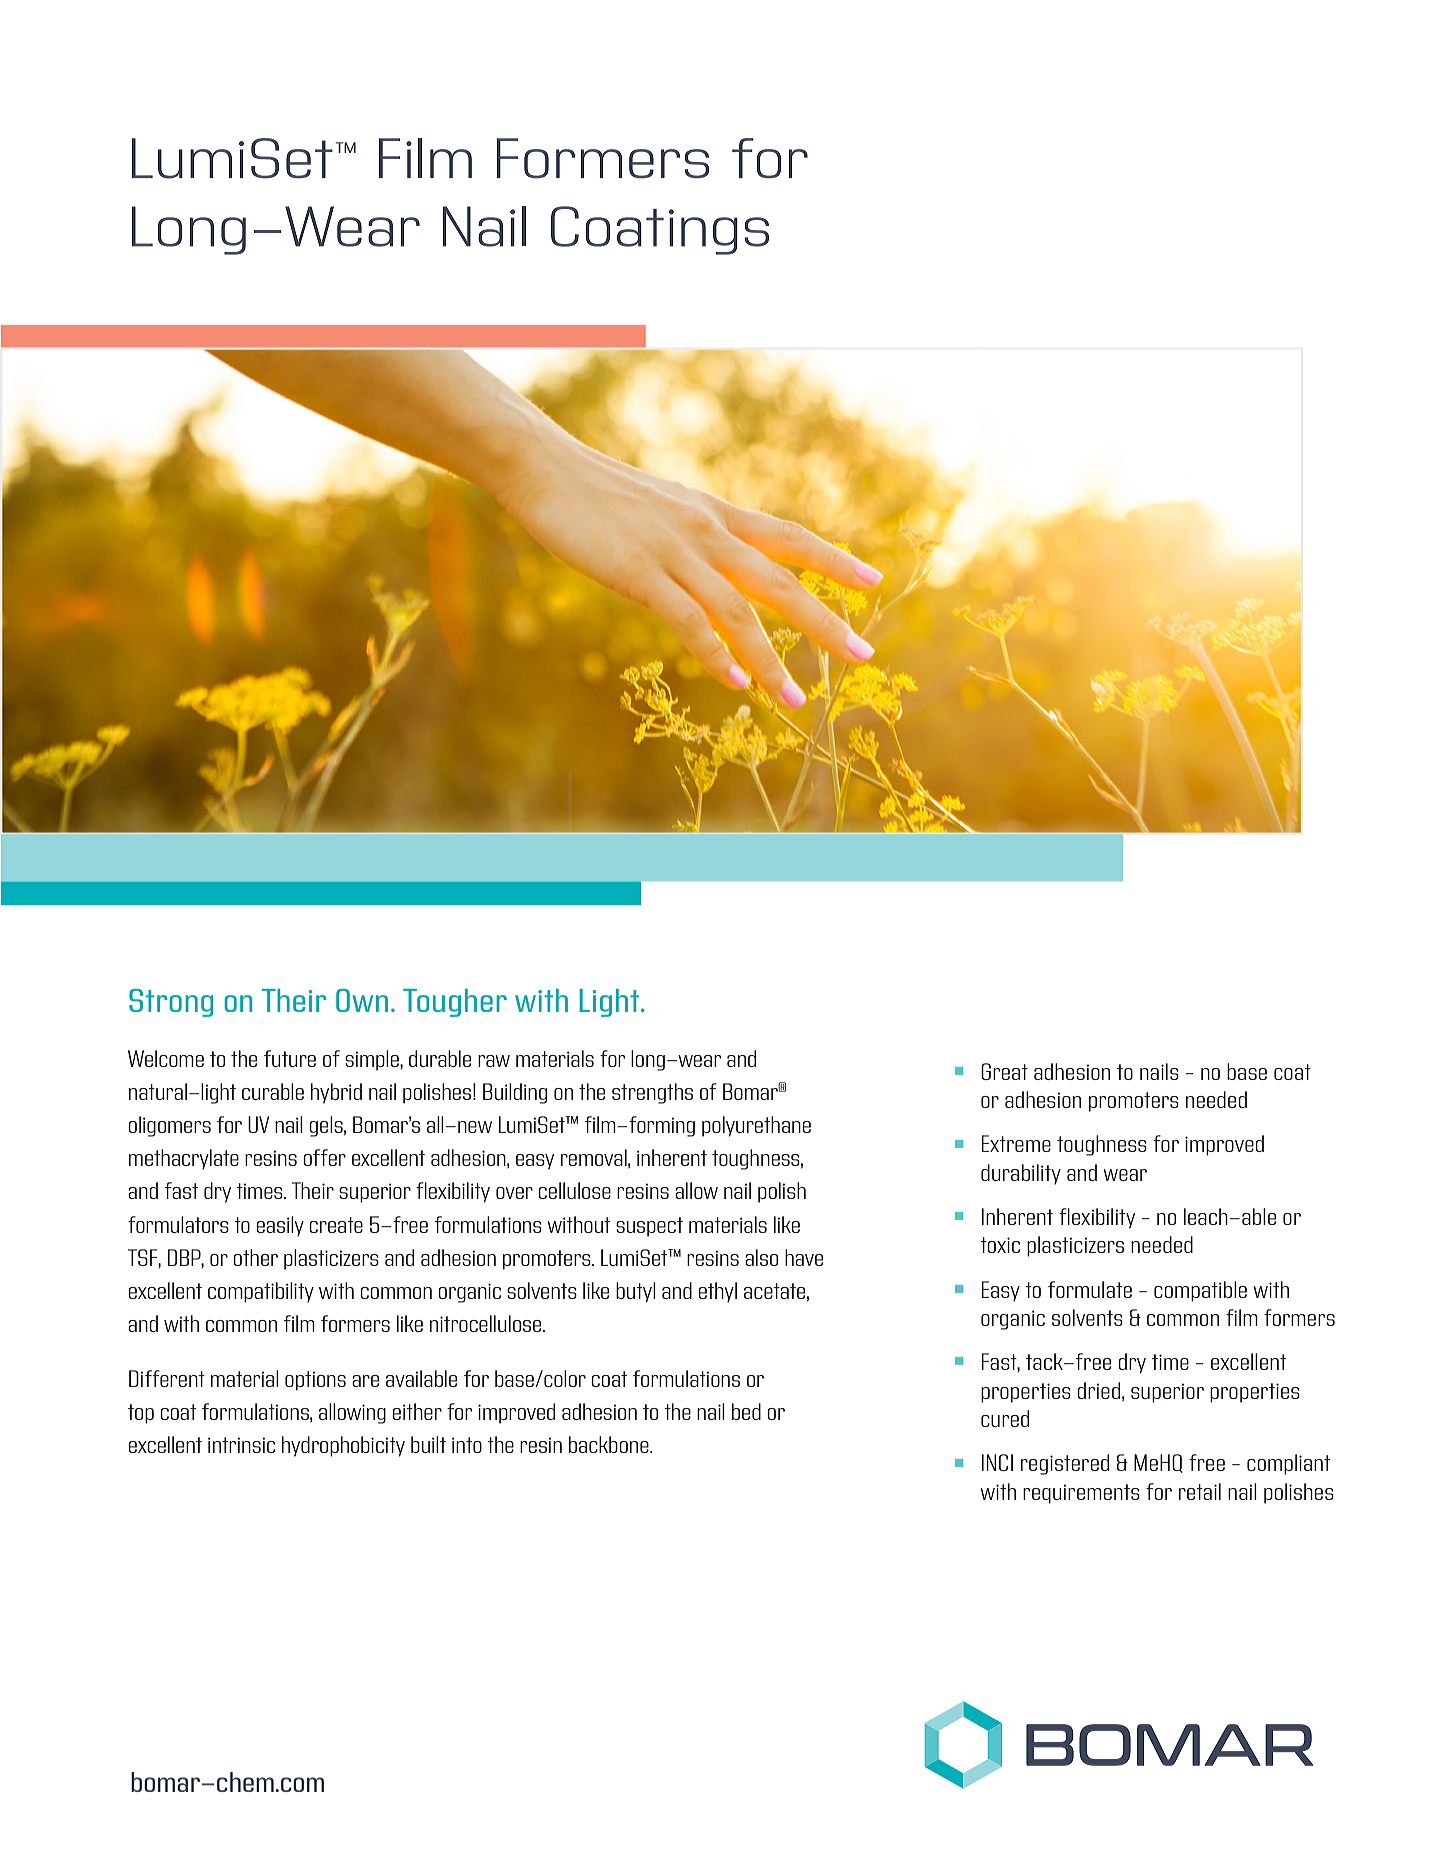 The width and height of the page is (1450, 1876). Describe the element at coordinates (610, 1444) in the page. I see `backbone` at that location.
